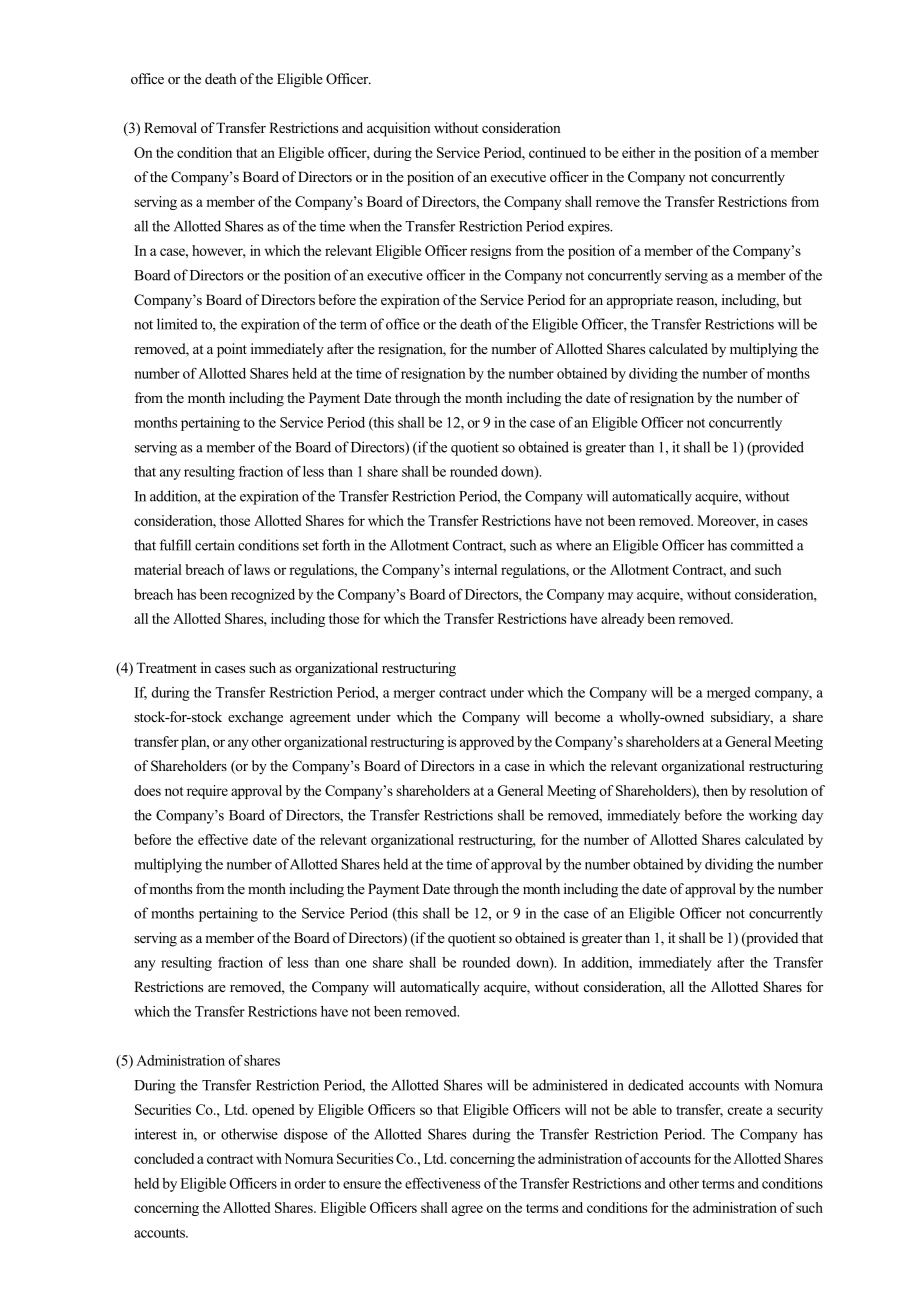 The height and width of the document is (1308, 924). What do you see at coordinates (475, 569) in the document?
I see `internal` at bounding box center [475, 569].
